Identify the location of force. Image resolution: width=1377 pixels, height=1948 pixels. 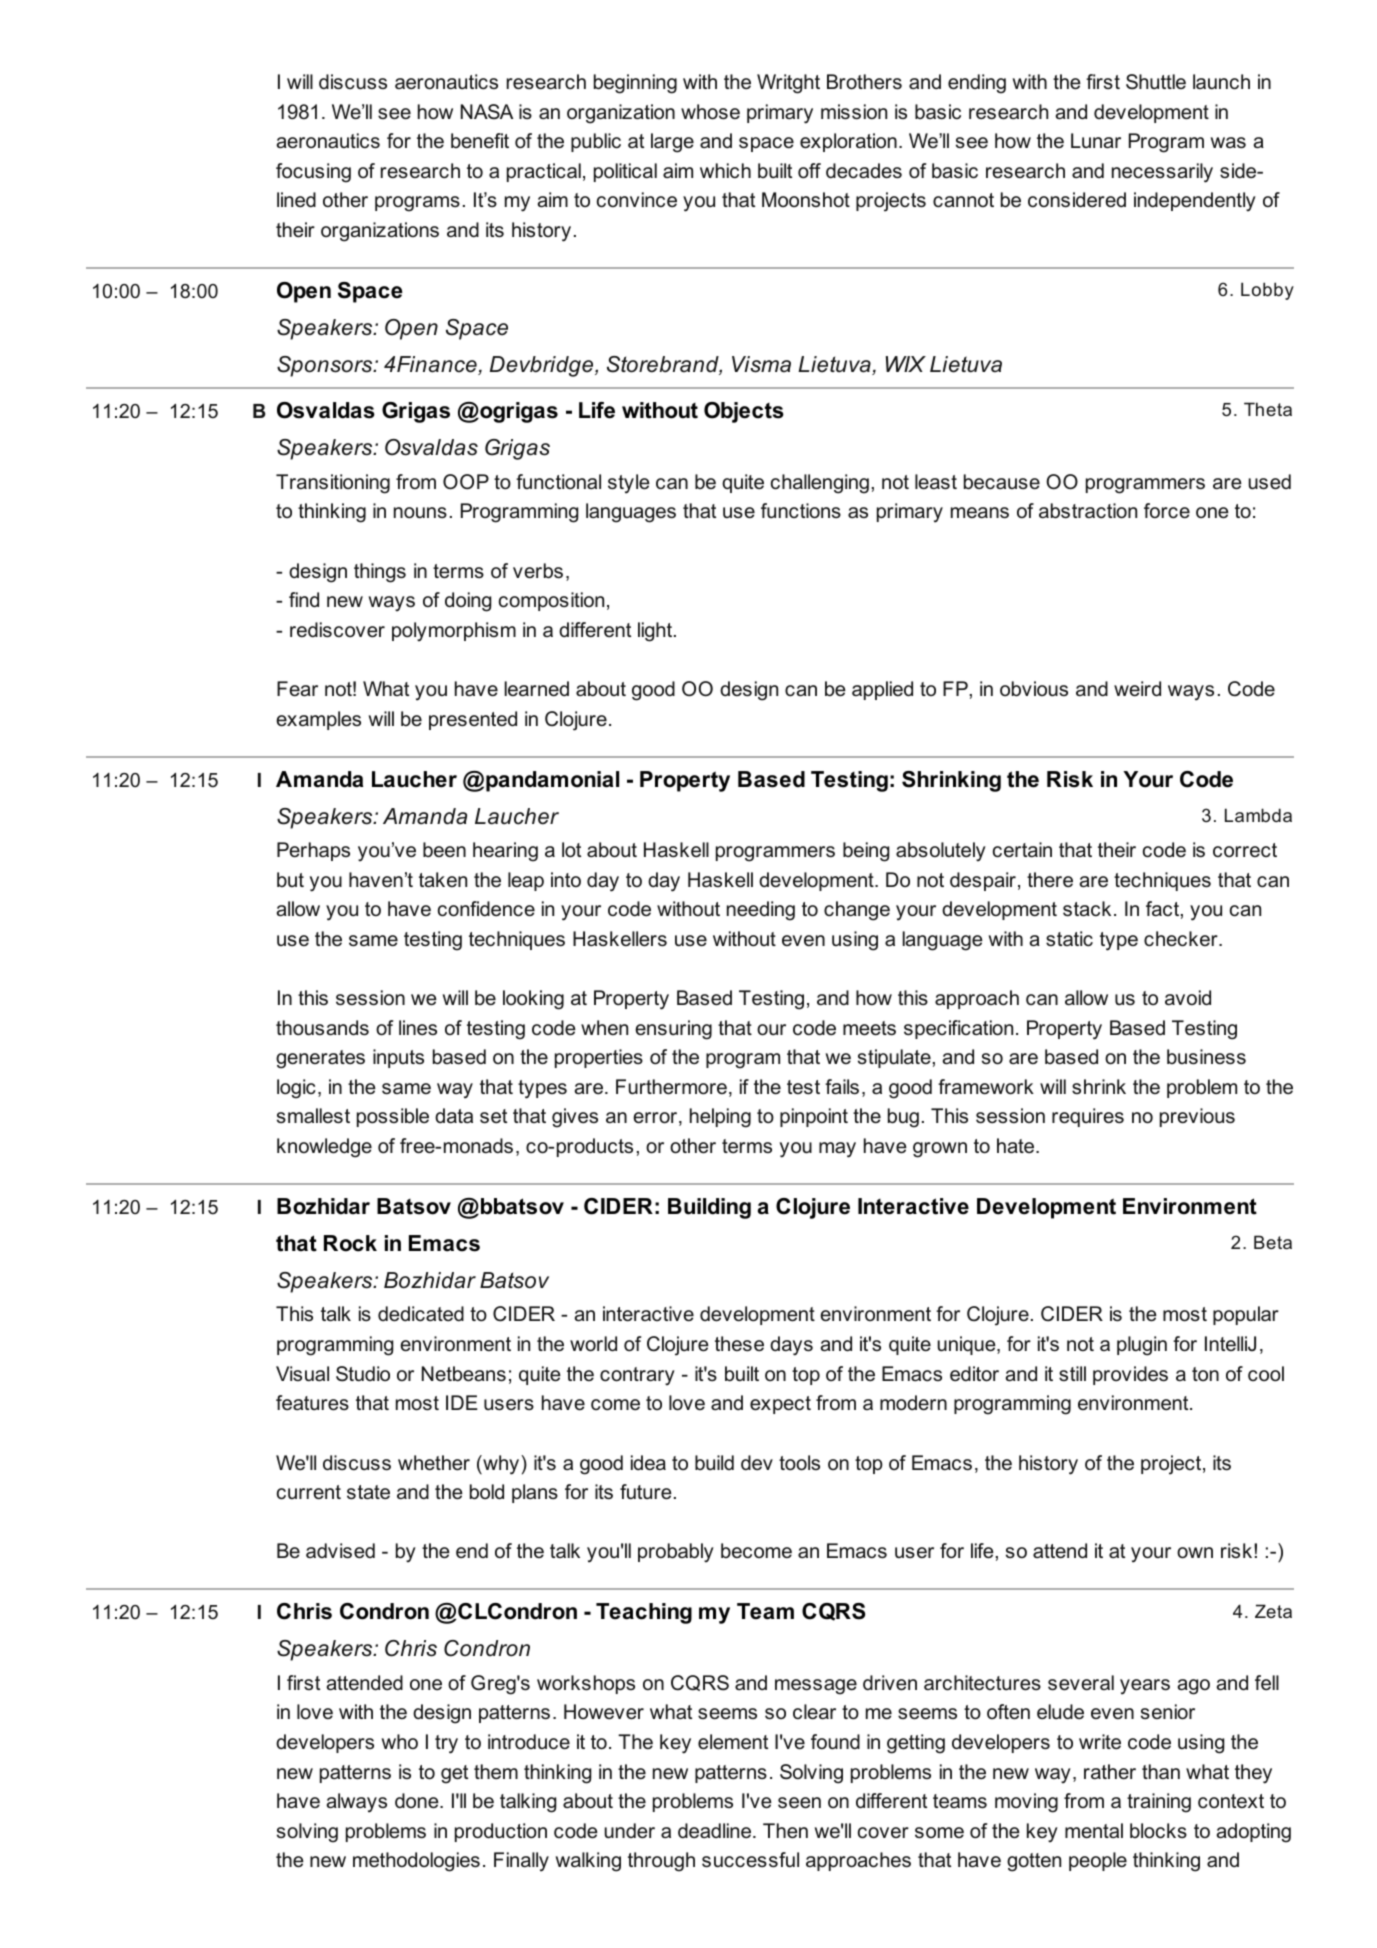
(1167, 511).
